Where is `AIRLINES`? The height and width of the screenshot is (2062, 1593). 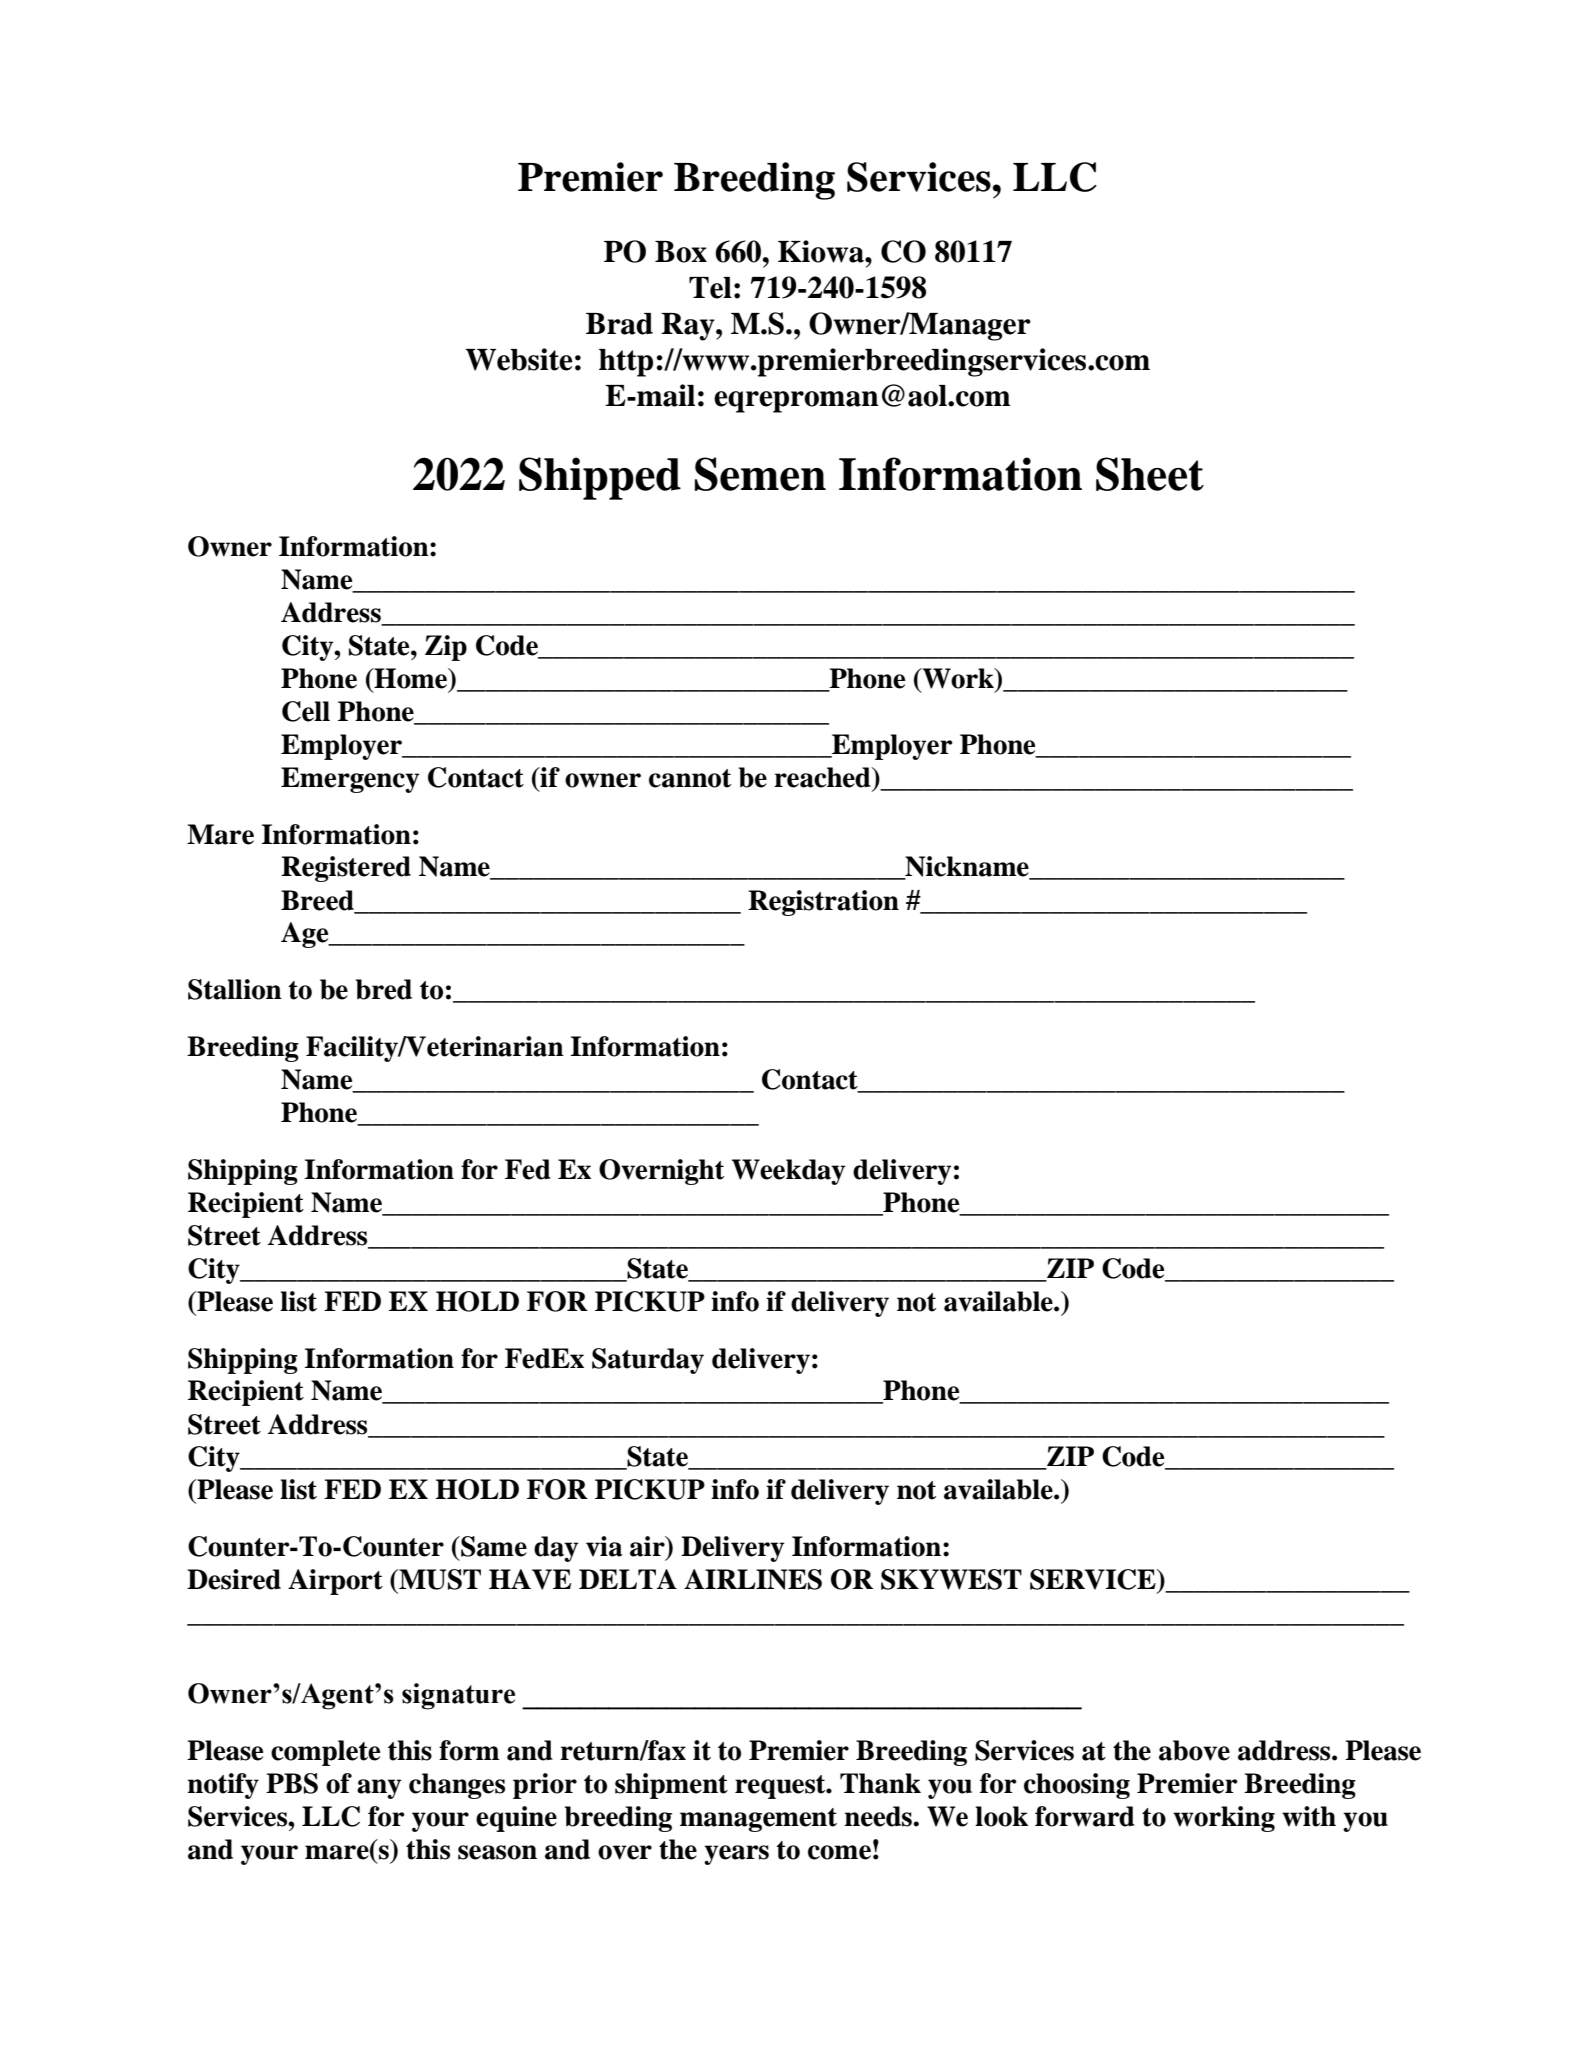 AIRLINES is located at coordinates (753, 1579).
